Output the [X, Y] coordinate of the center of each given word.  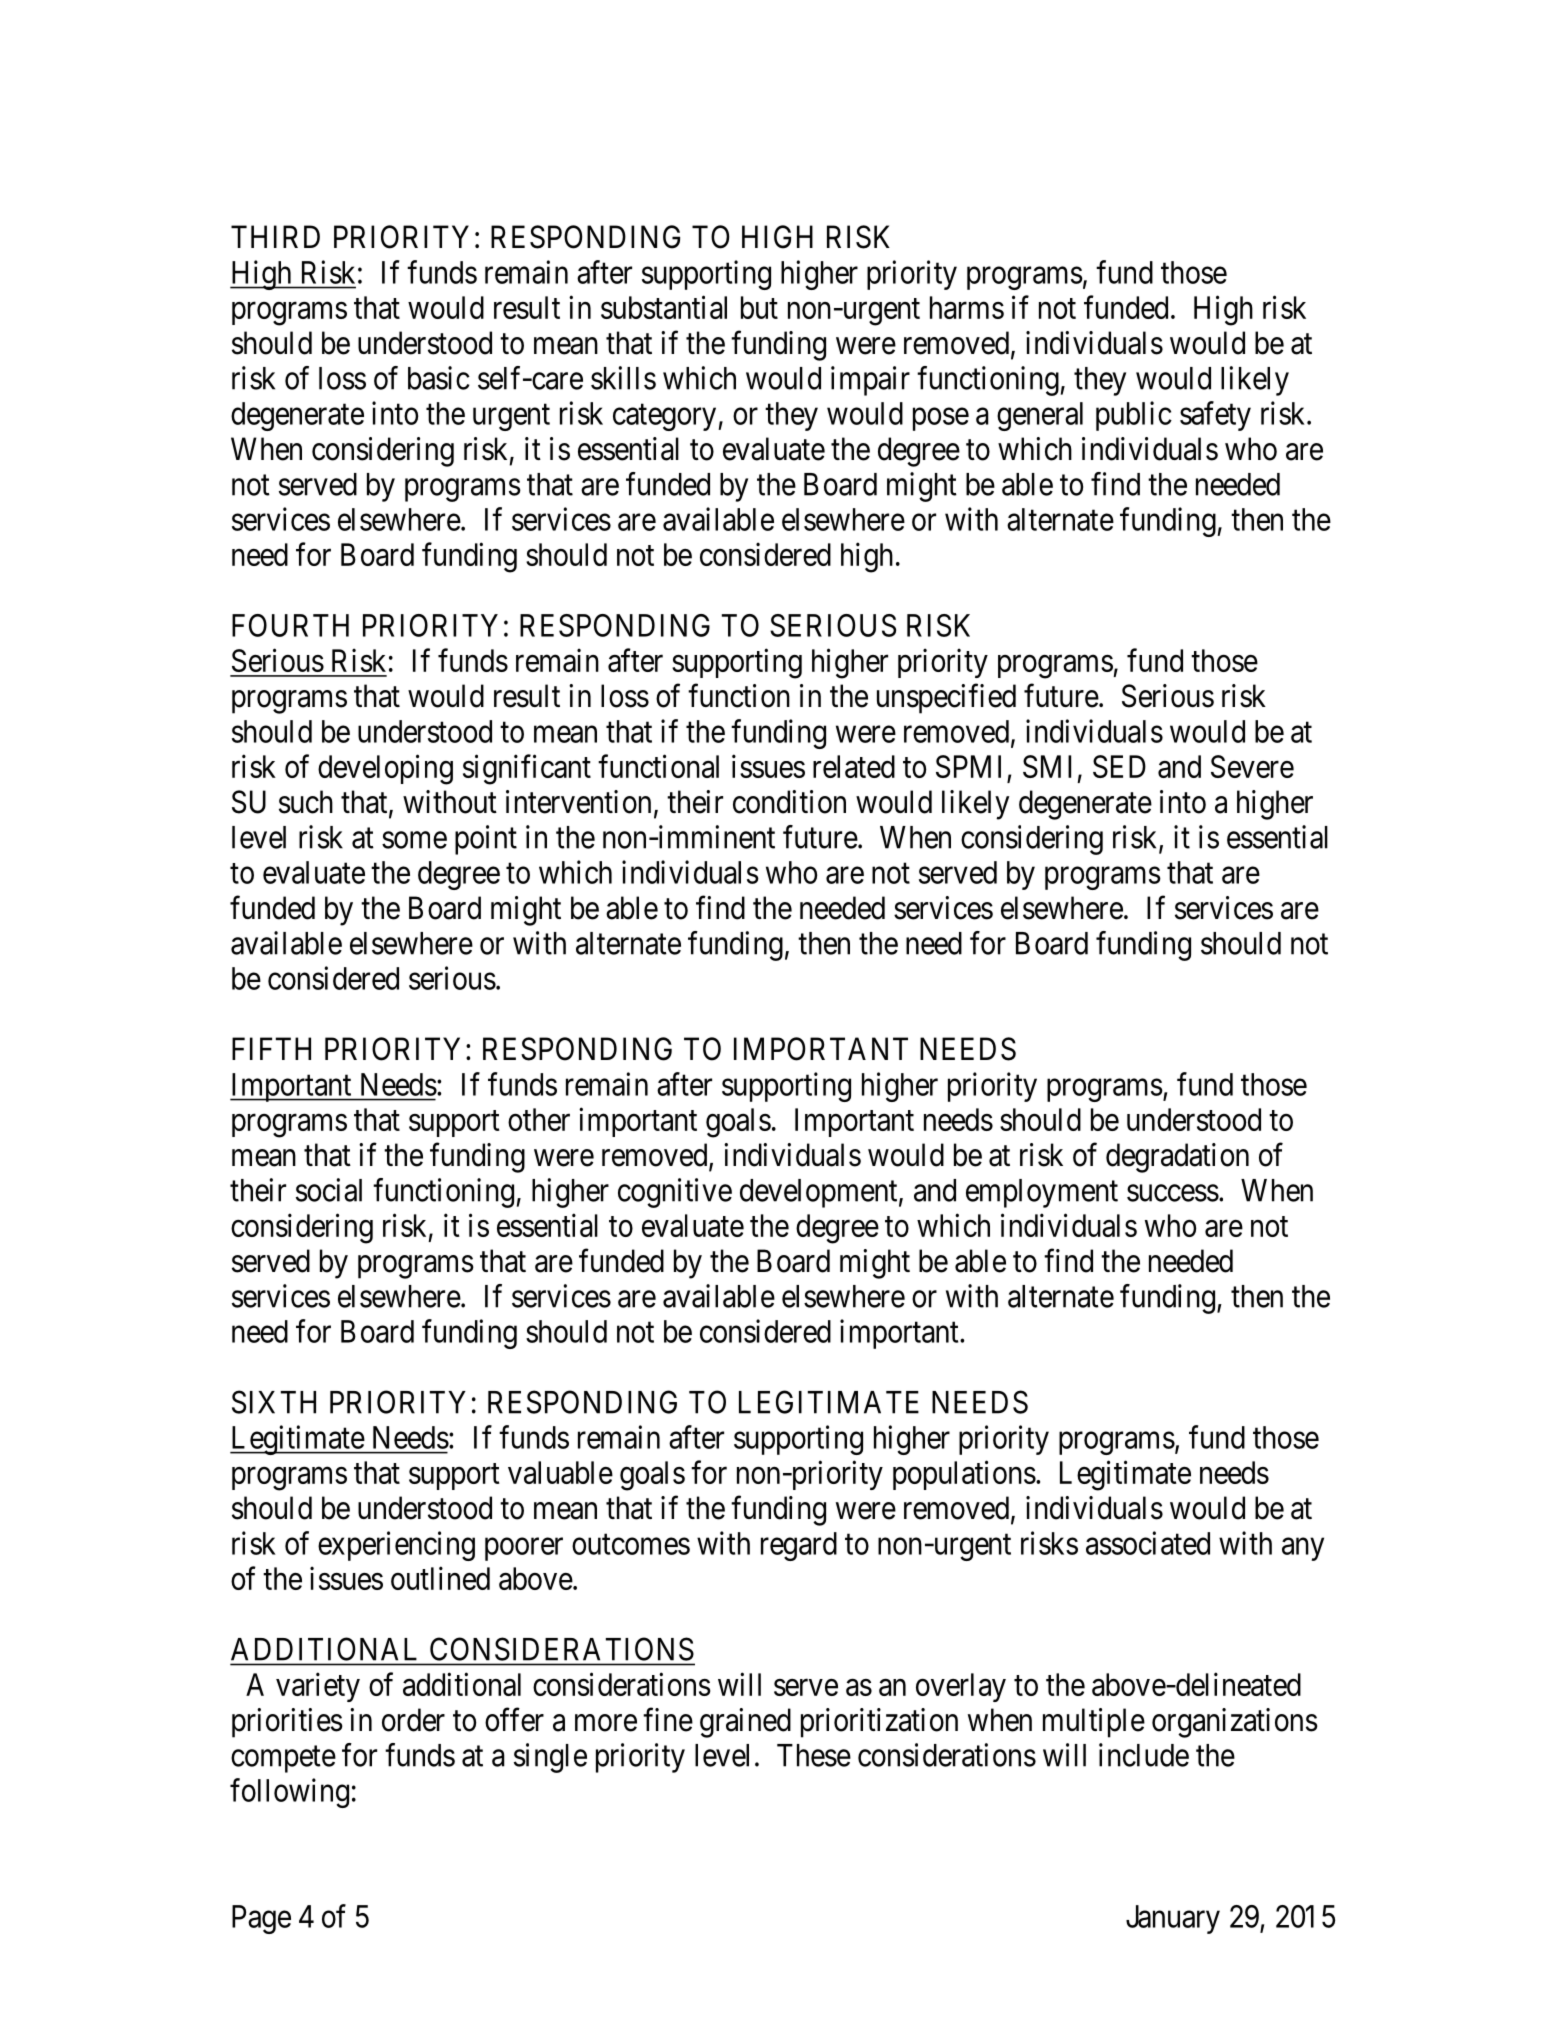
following [289, 1793]
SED [1119, 766]
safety [1215, 416]
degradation [1177, 1158]
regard [799, 1546]
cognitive [675, 1193]
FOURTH [290, 625]
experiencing [396, 1546]
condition [789, 802]
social [329, 1190]
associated [1148, 1543]
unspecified [946, 699]
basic [439, 378]
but [759, 307]
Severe [1252, 766]
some [414, 840]
